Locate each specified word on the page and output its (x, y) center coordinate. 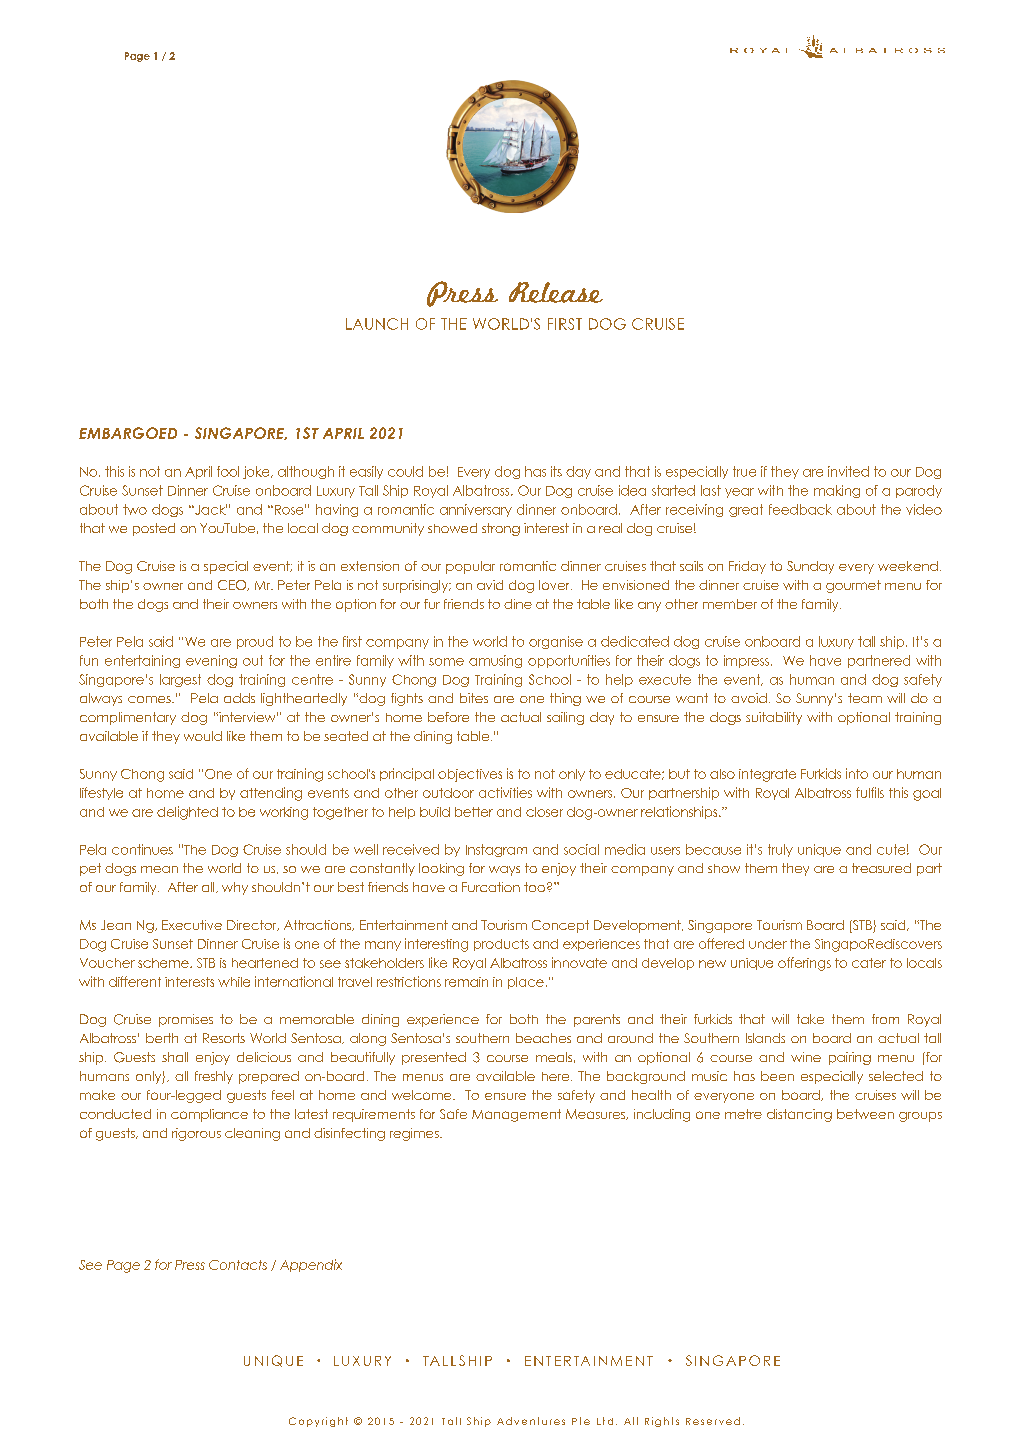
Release (556, 292)
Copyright (318, 1422)
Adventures (531, 1421)
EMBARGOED (128, 433)
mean (159, 869)
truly (780, 850)
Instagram (496, 850)
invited (848, 471)
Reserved (713, 1421)
